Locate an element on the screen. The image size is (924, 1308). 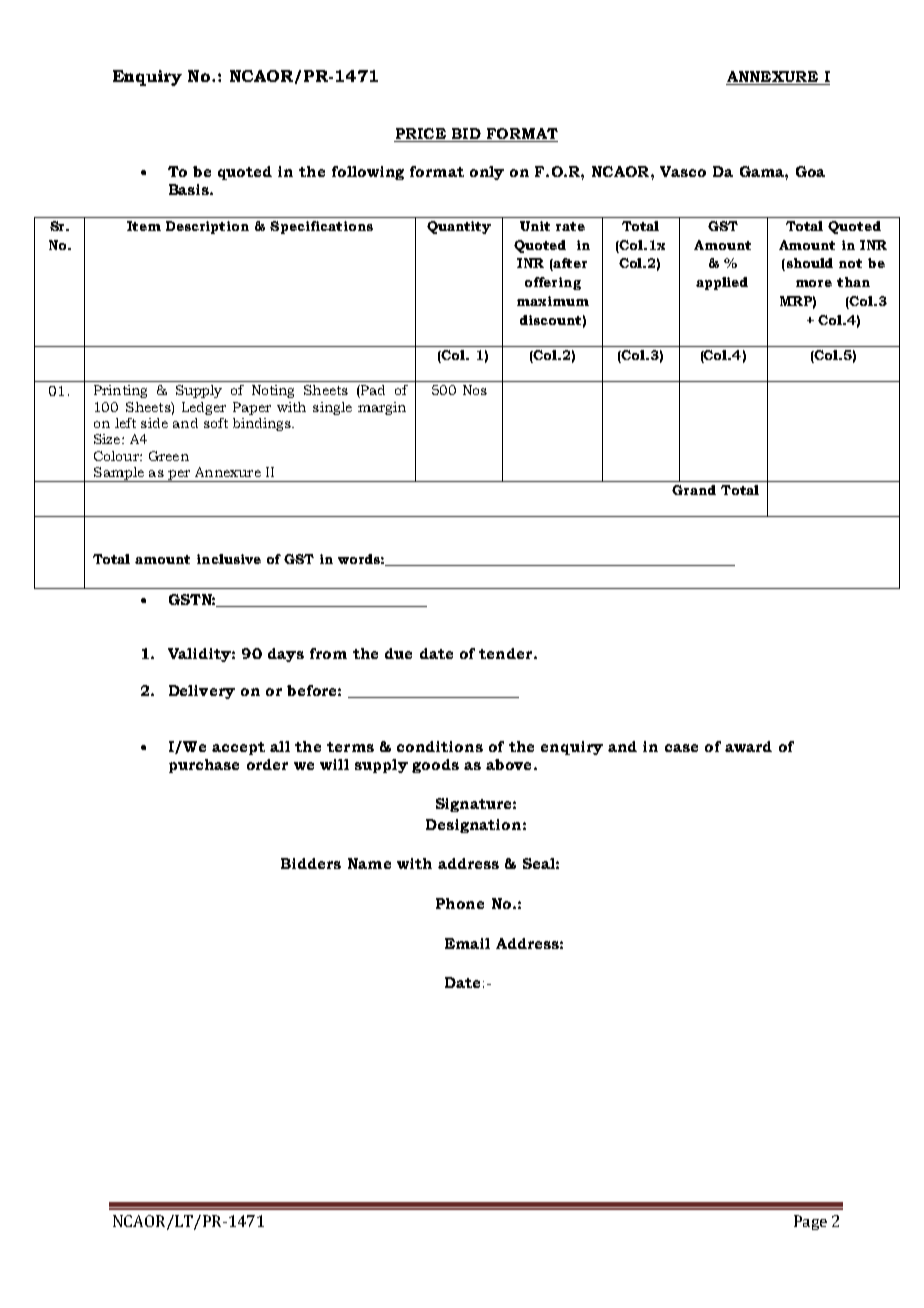
Phone is located at coordinates (460, 903).
